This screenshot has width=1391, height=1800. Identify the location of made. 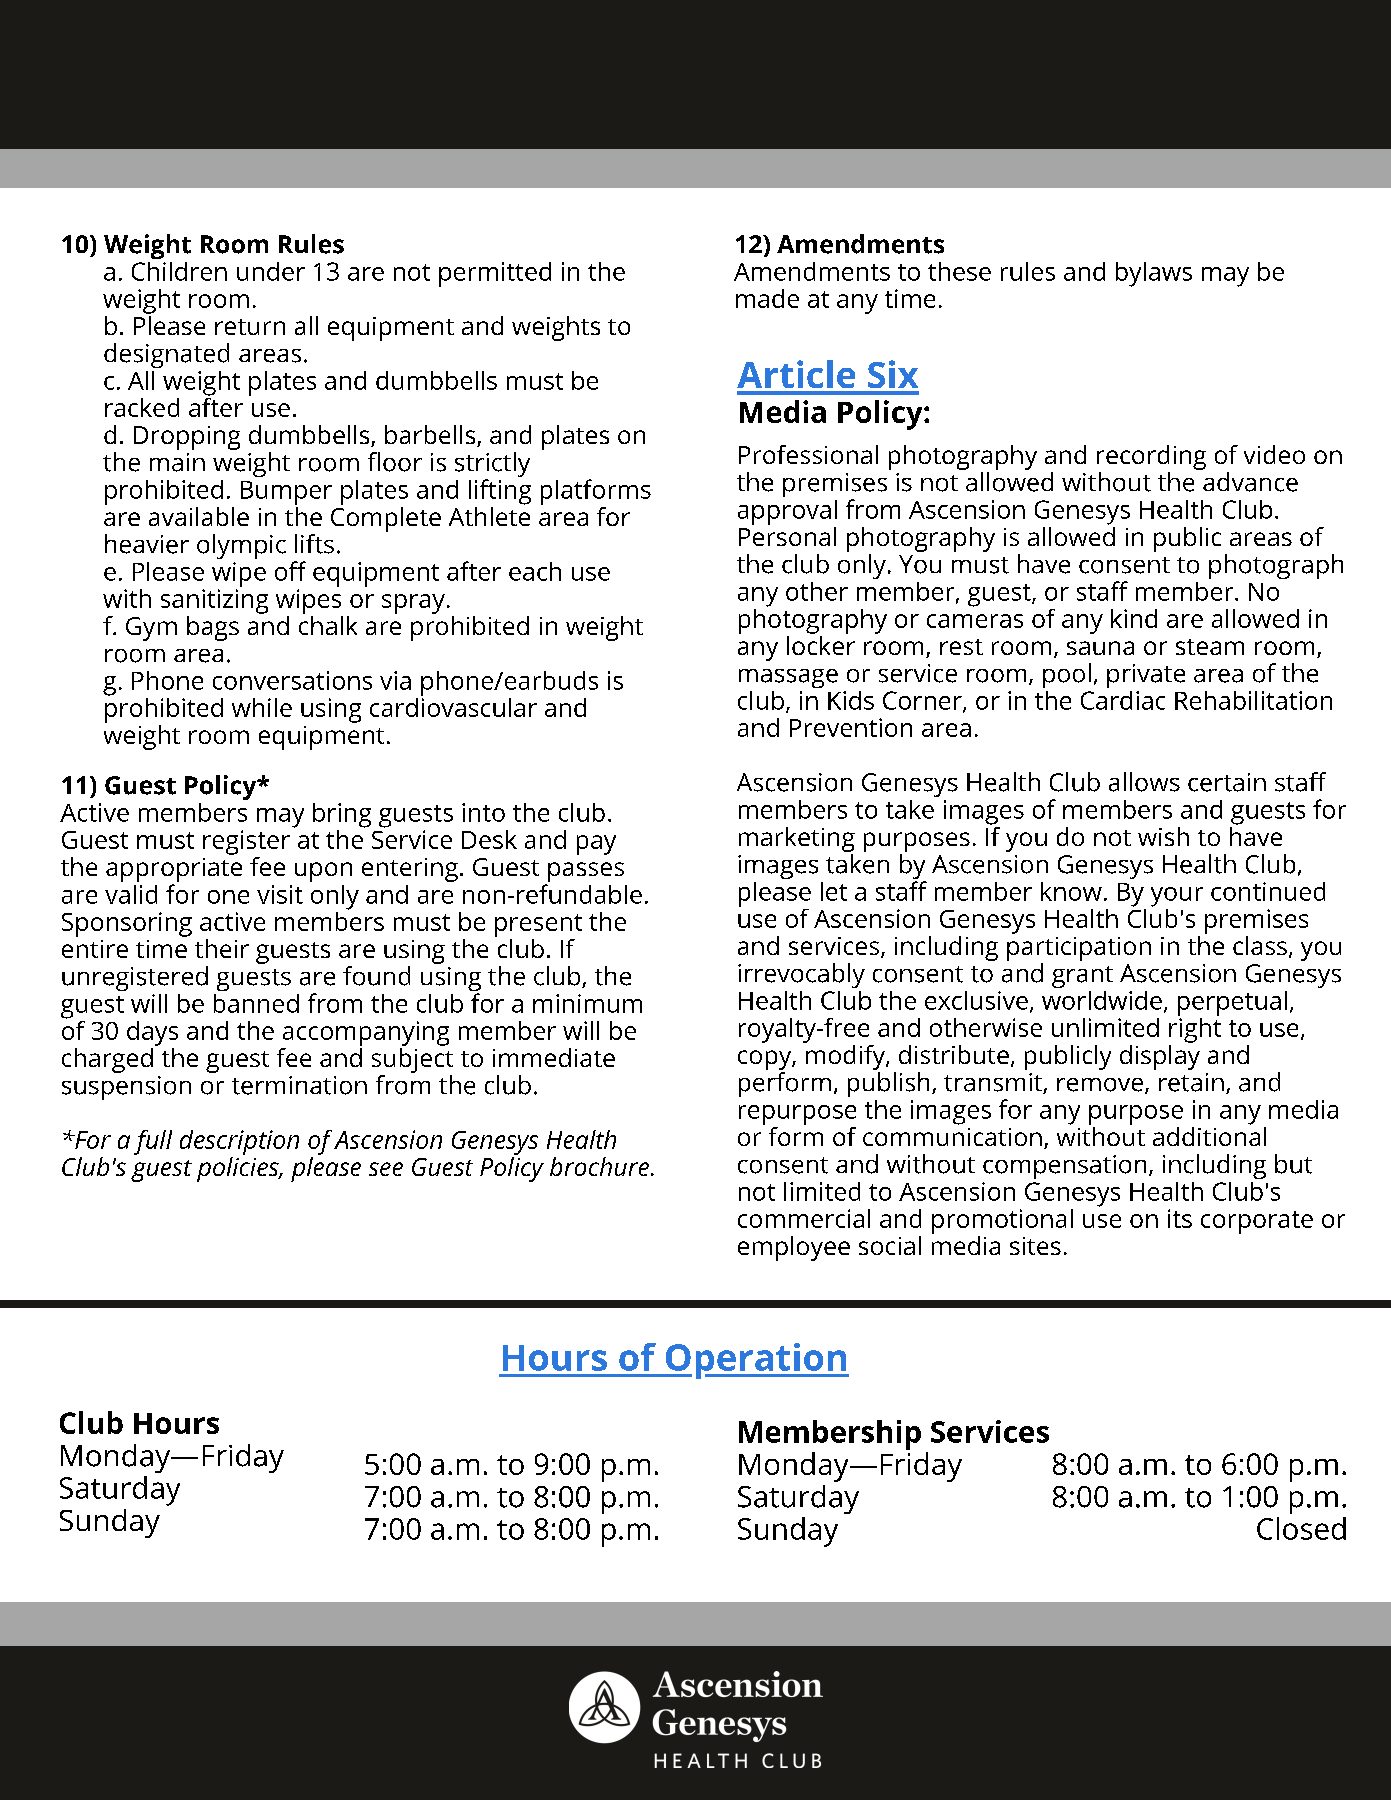
(767, 298).
